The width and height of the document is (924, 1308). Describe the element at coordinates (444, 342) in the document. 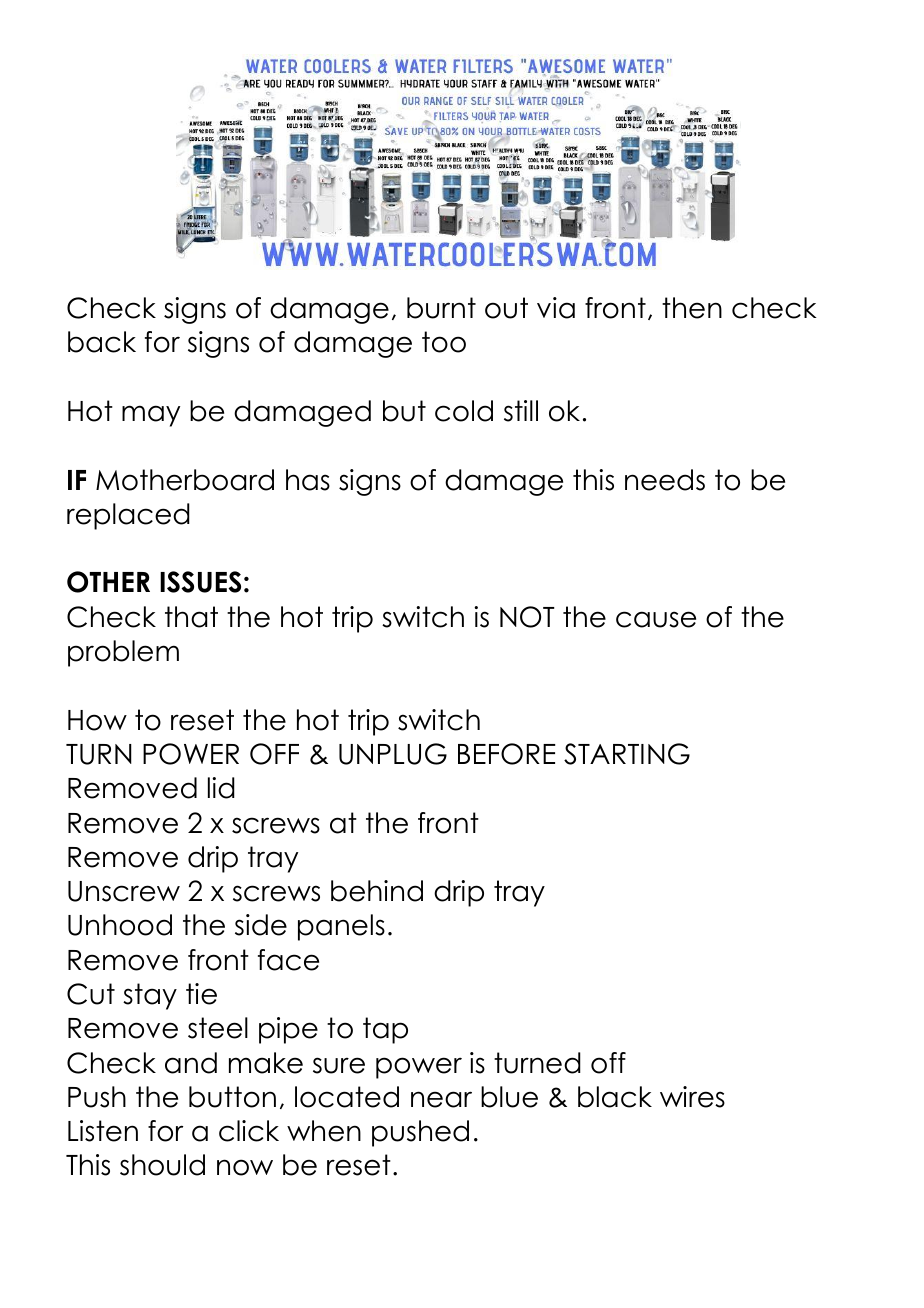

I see `too` at that location.
